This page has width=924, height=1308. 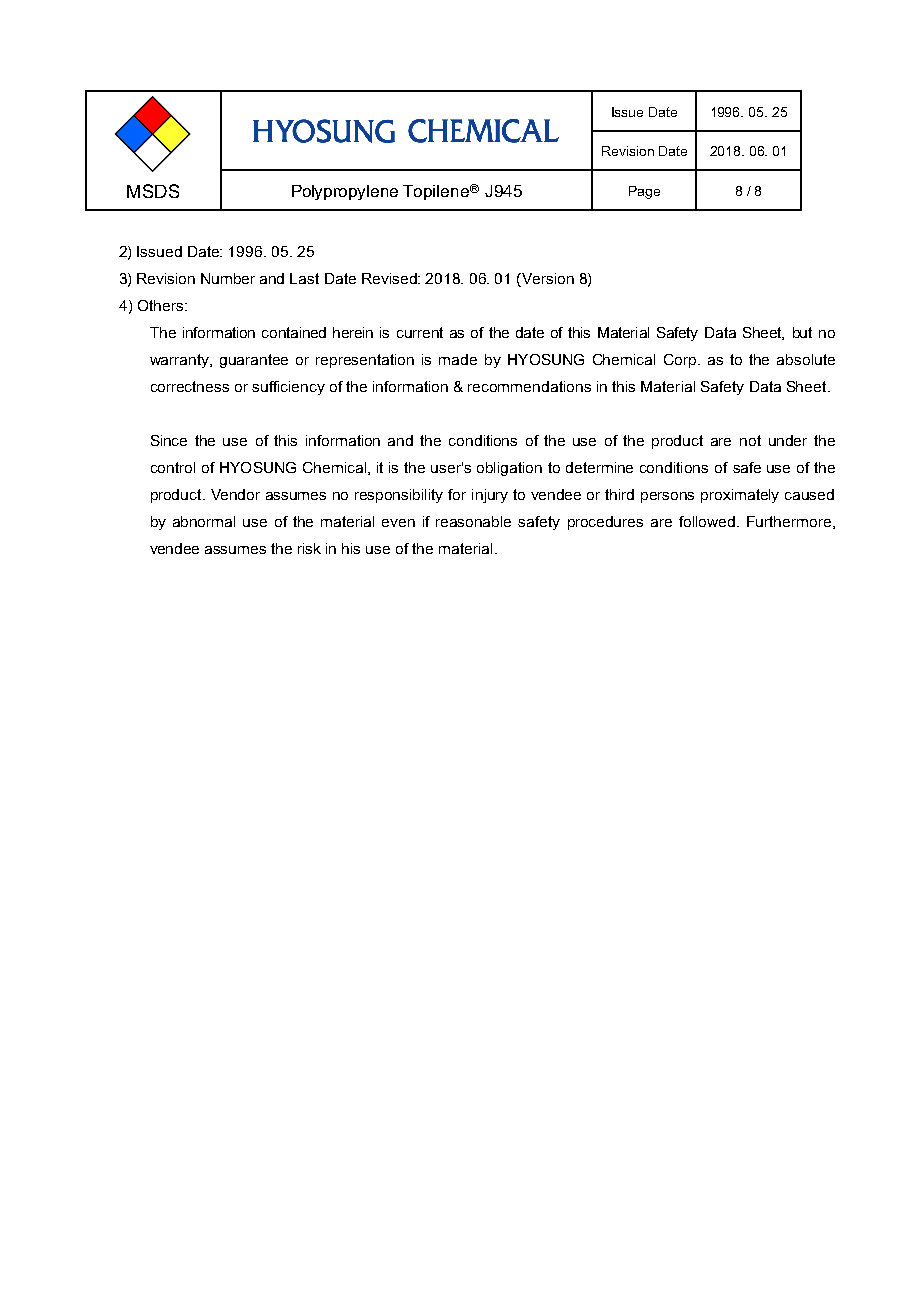 I want to click on Corp, so click(x=681, y=361).
